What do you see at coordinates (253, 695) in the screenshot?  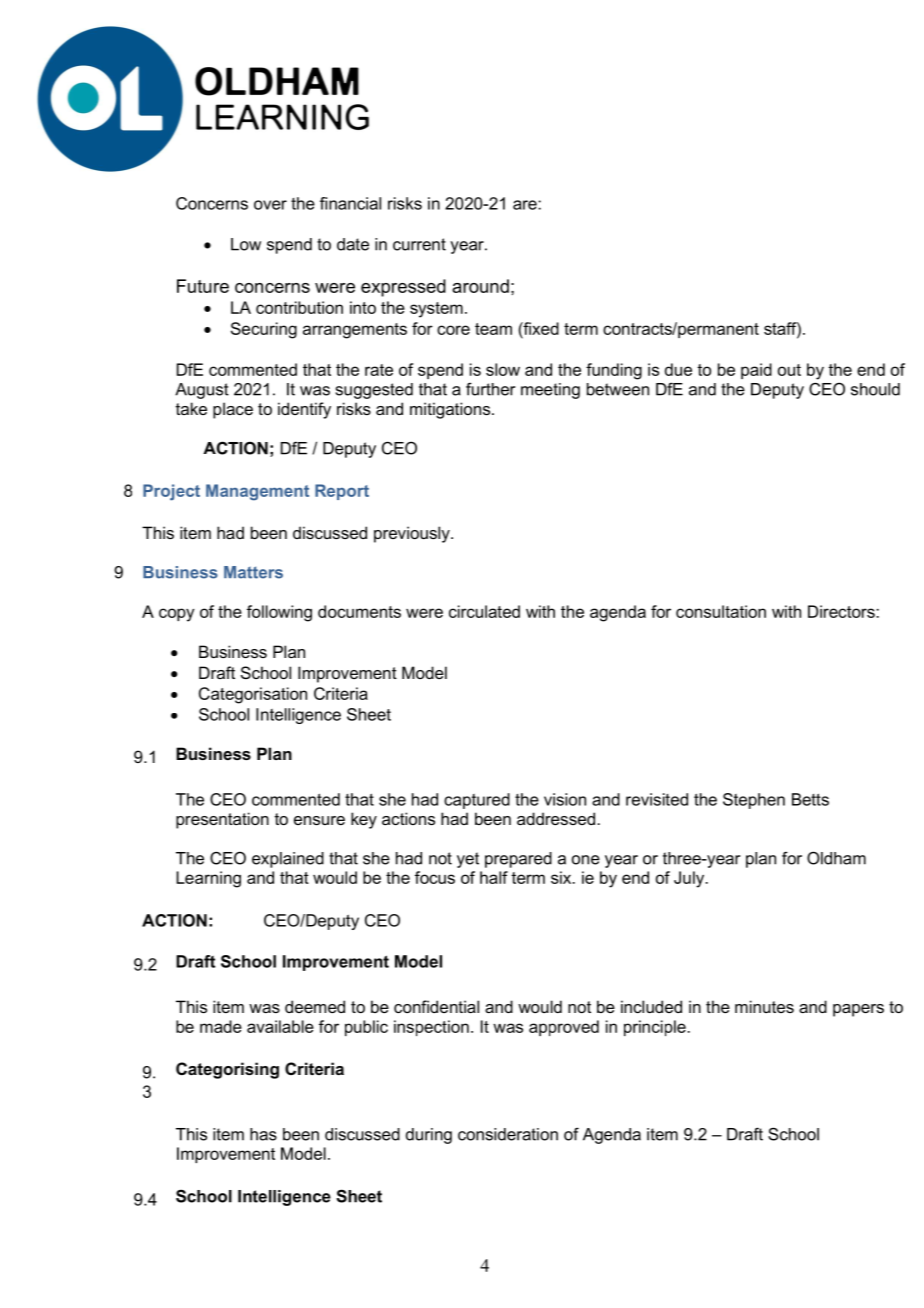 I see `Categorisation` at bounding box center [253, 695].
